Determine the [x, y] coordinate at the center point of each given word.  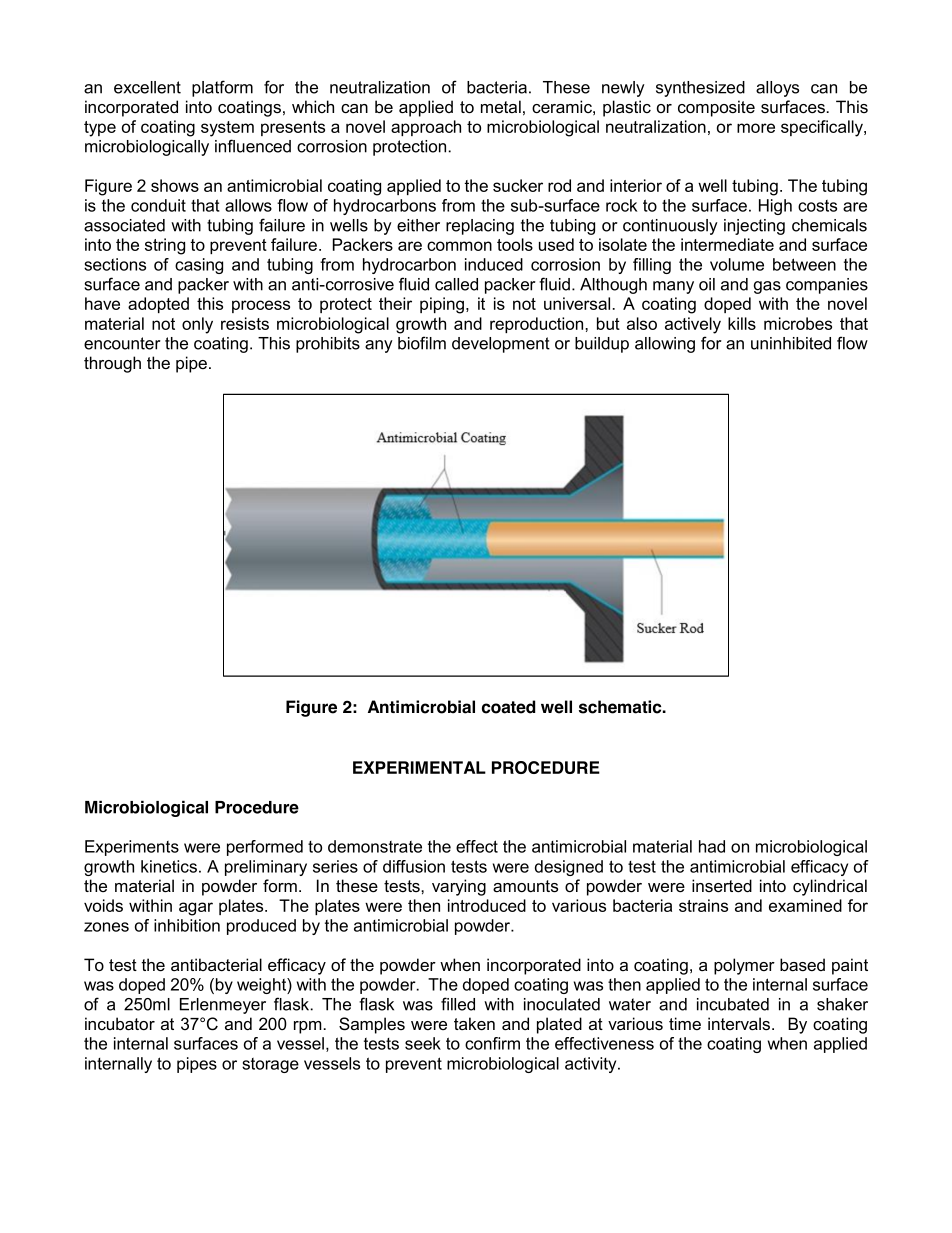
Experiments [132, 848]
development [501, 345]
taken [474, 1024]
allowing [665, 345]
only [197, 325]
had [712, 846]
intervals [740, 1024]
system [227, 129]
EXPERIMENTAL [419, 767]
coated [508, 707]
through [112, 364]
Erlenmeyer [223, 1006]
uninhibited [791, 343]
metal [501, 106]
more [756, 128]
